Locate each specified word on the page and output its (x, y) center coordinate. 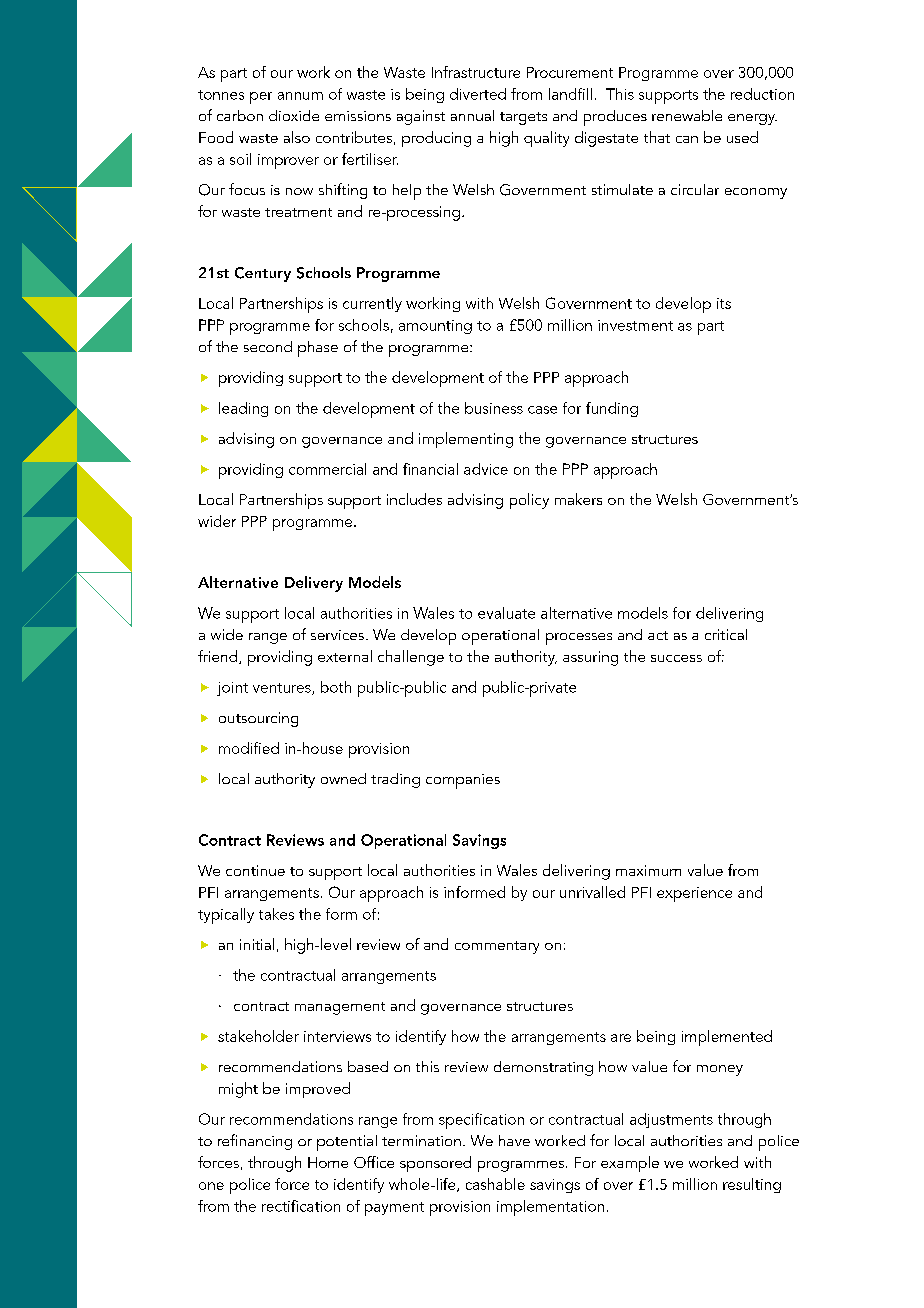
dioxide (294, 115)
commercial (327, 469)
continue (255, 870)
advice (486, 469)
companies (463, 781)
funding (612, 409)
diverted (478, 94)
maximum (648, 870)
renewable (687, 115)
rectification (301, 1206)
